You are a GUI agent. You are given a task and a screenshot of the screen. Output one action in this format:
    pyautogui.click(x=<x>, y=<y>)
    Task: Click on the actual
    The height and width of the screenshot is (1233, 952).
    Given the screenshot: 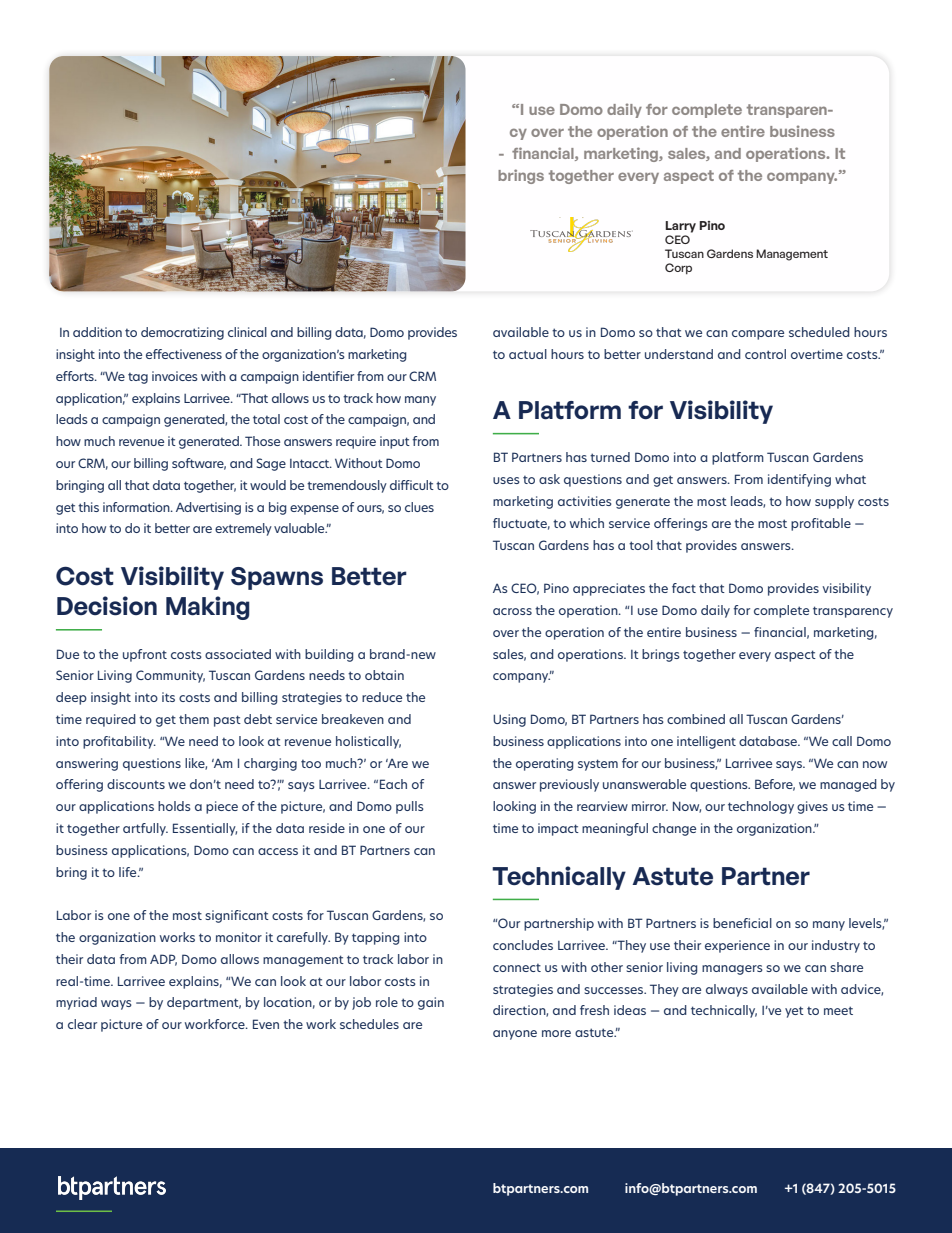 What is the action you would take?
    pyautogui.click(x=528, y=354)
